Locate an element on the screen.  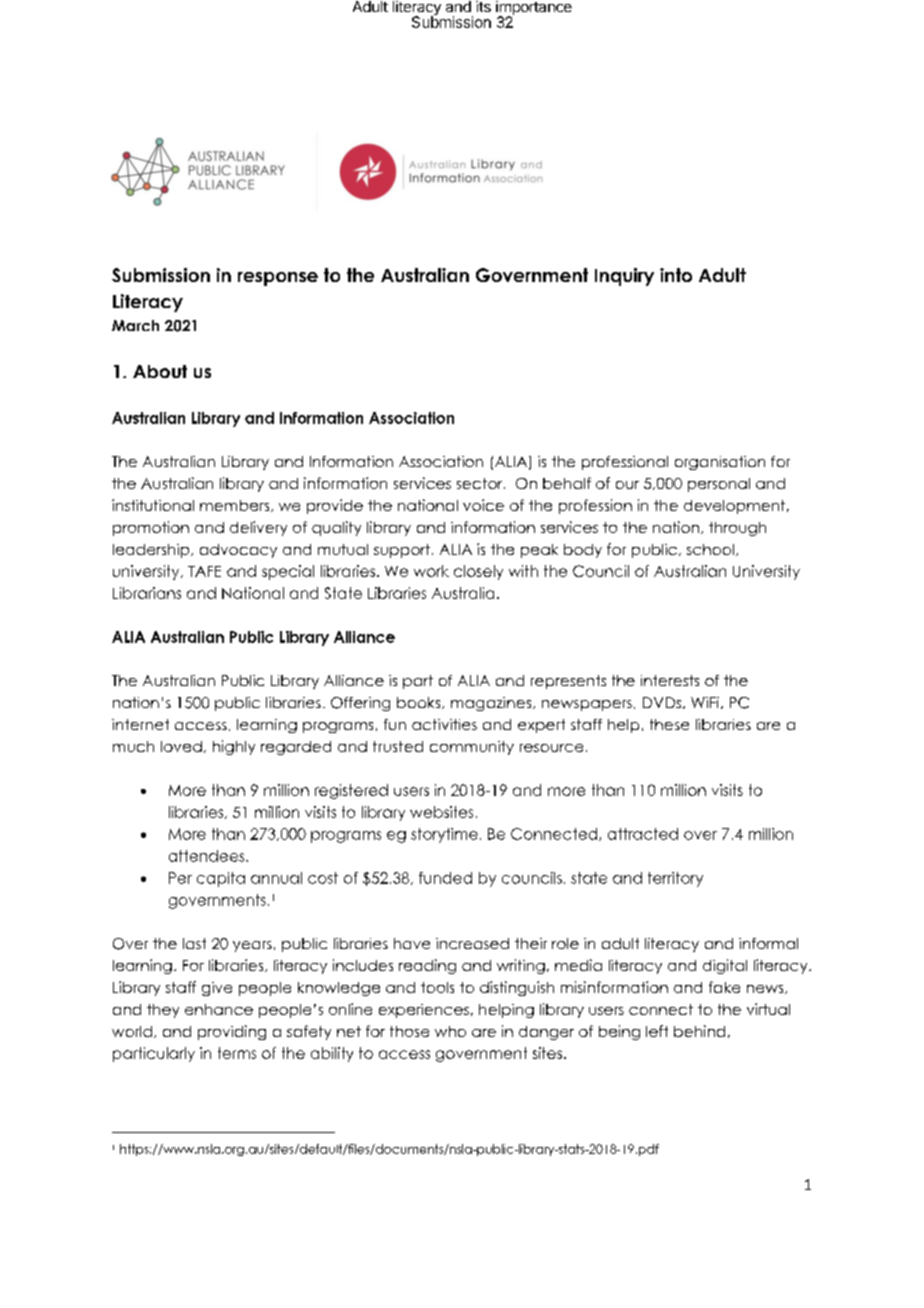
About is located at coordinates (160, 371).
